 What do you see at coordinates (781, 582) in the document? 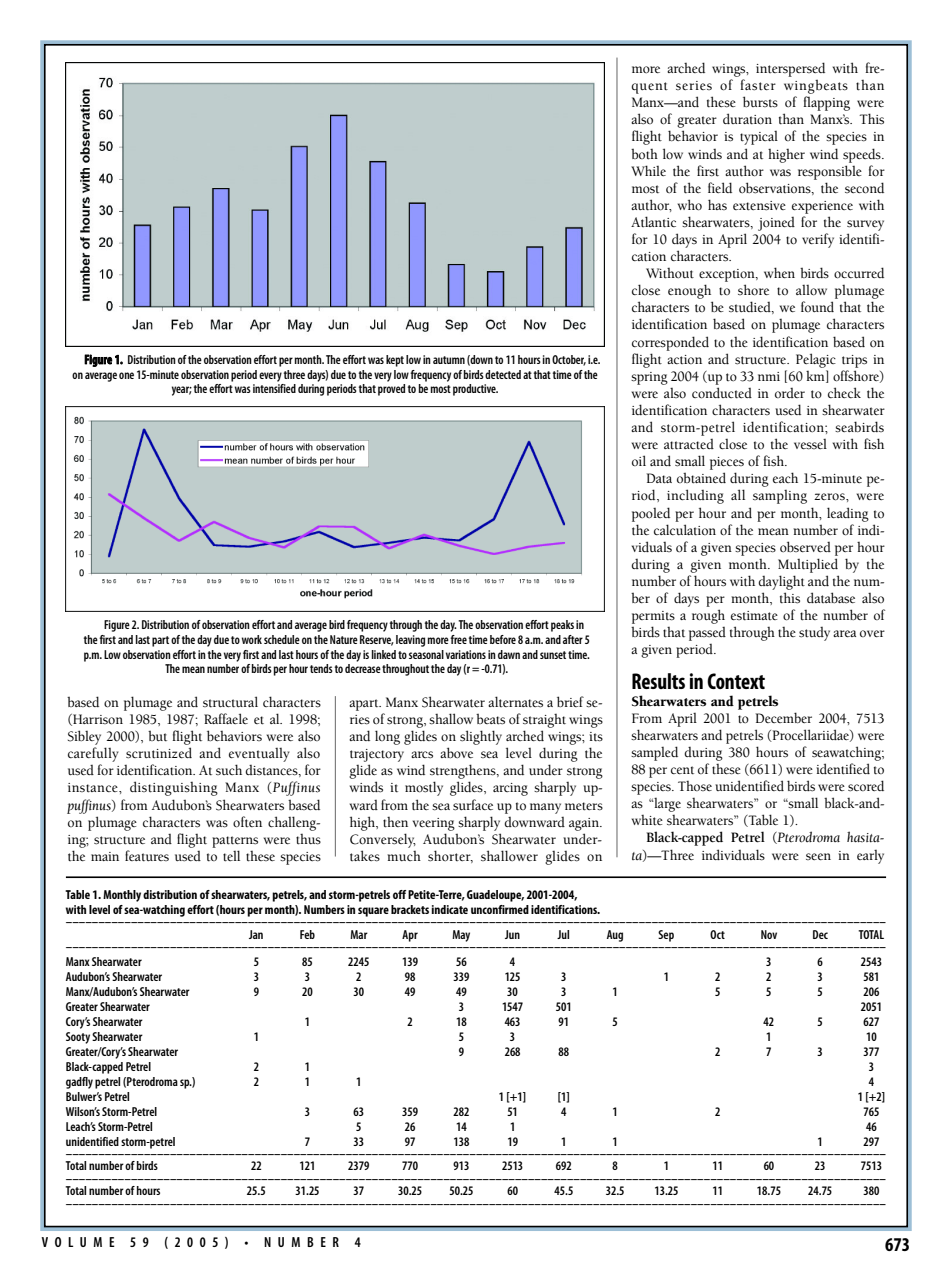
I see `daylight` at bounding box center [781, 582].
